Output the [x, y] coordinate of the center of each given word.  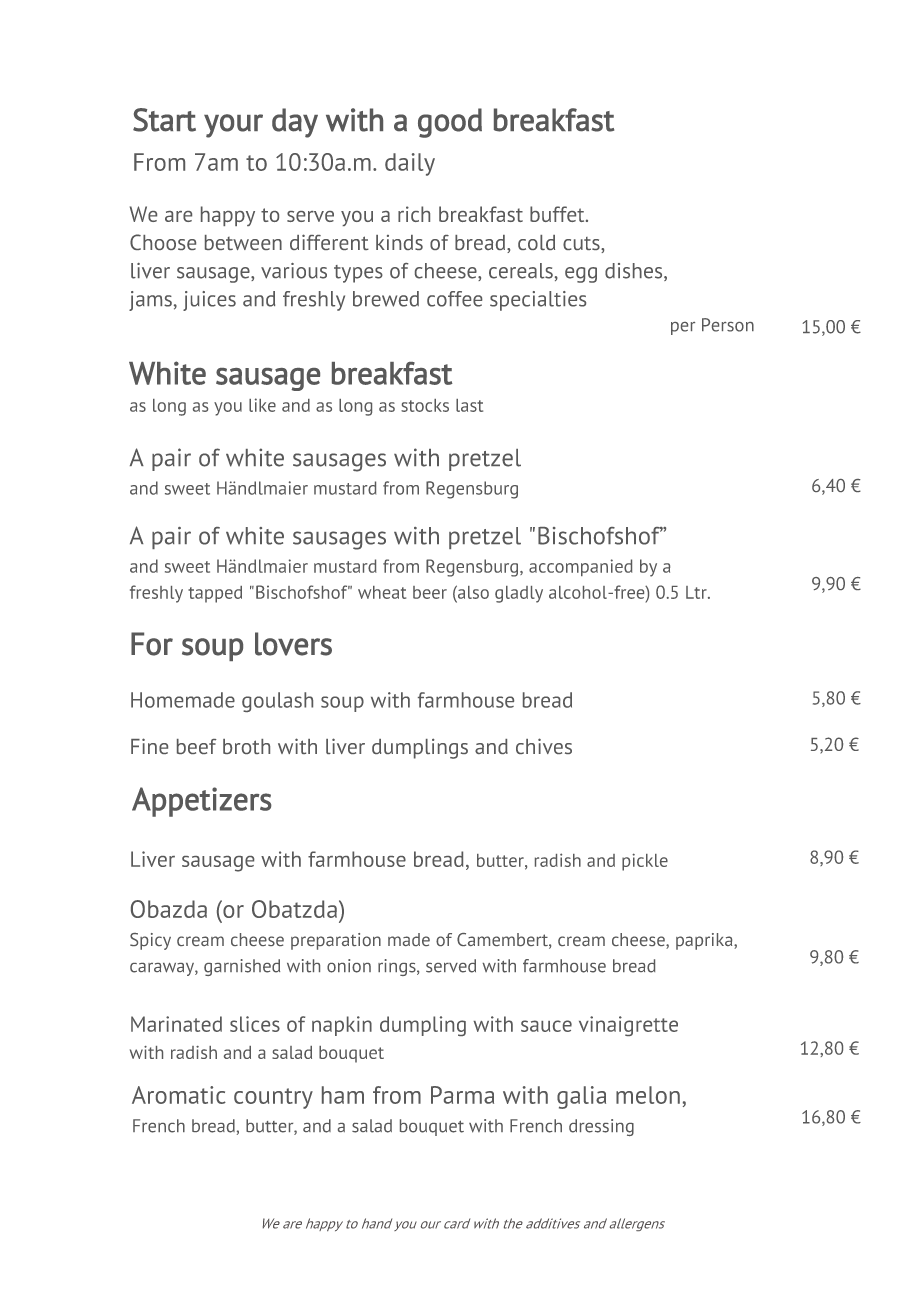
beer [430, 592]
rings [398, 967]
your [233, 126]
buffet [558, 214]
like [262, 405]
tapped [215, 594]
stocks [425, 405]
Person [728, 325]
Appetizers [202, 802]
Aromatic [179, 1095]
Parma [462, 1095]
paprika [705, 941]
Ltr [697, 592]
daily [410, 164]
